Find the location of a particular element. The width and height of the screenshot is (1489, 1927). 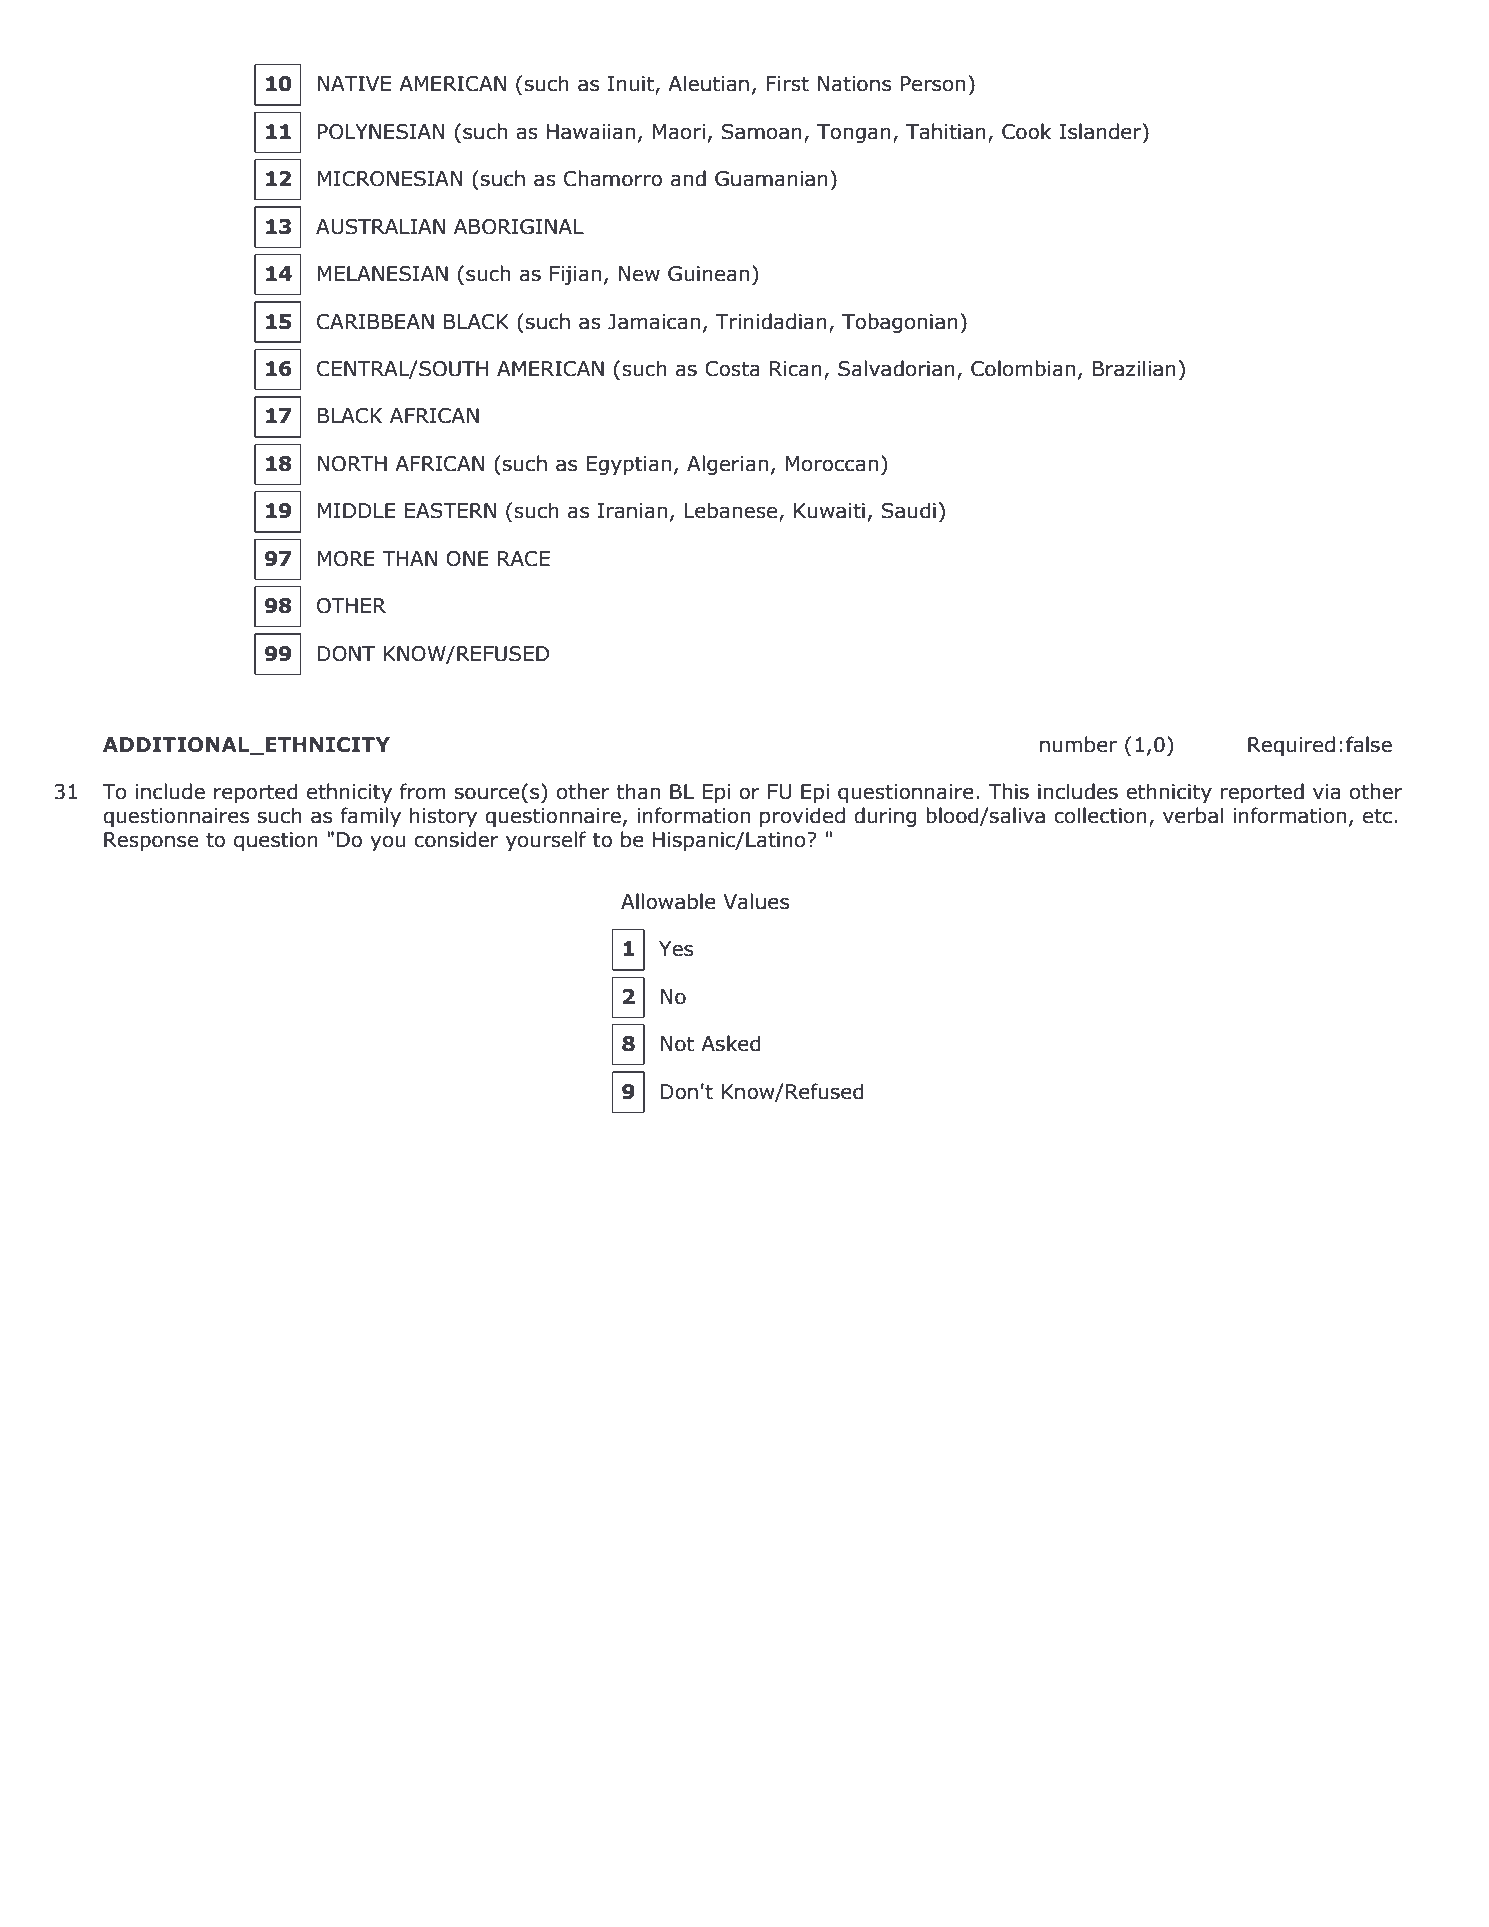

RACE is located at coordinates (524, 559).
